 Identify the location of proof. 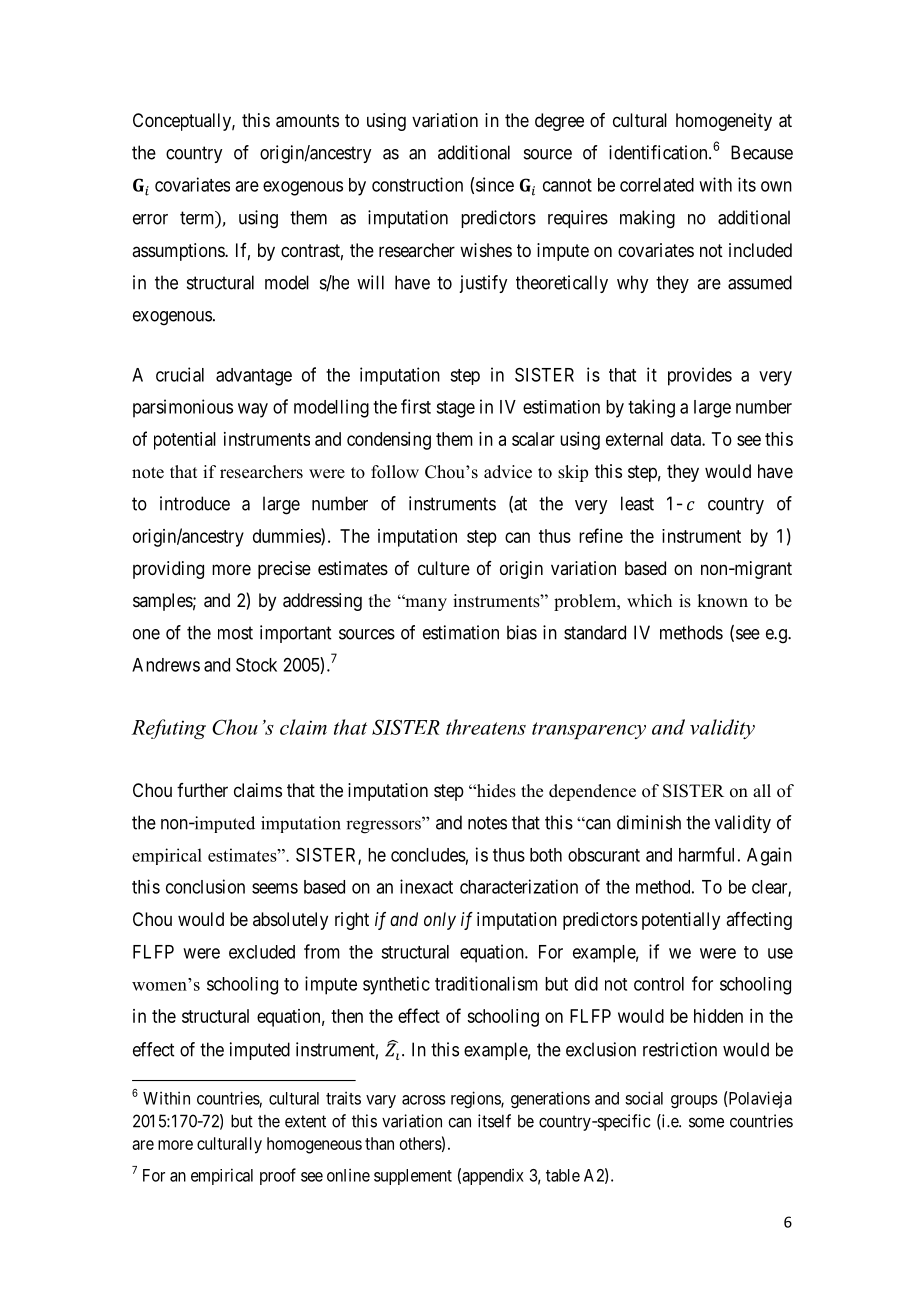
(278, 1176).
